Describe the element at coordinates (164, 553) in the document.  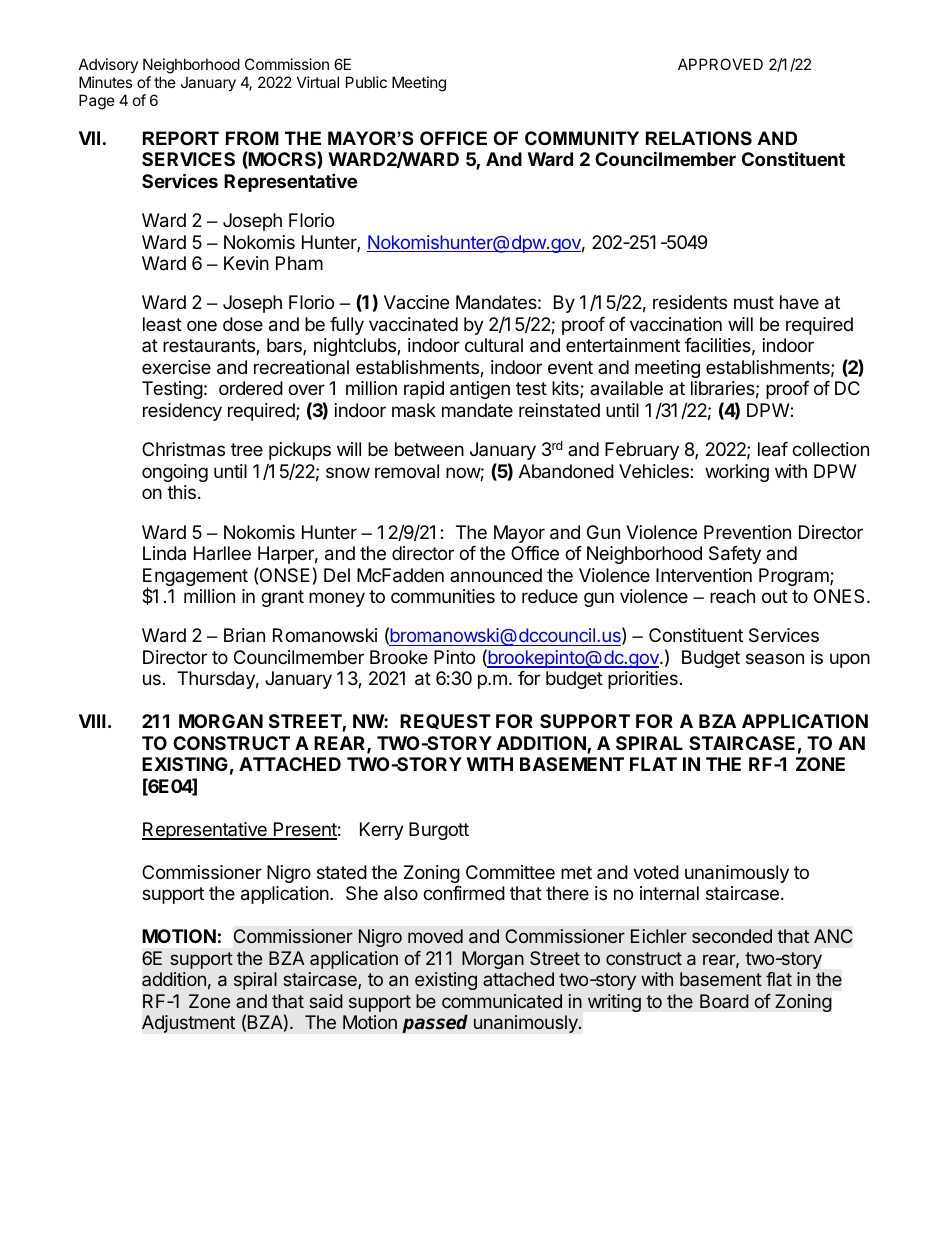
I see `Linda` at that location.
